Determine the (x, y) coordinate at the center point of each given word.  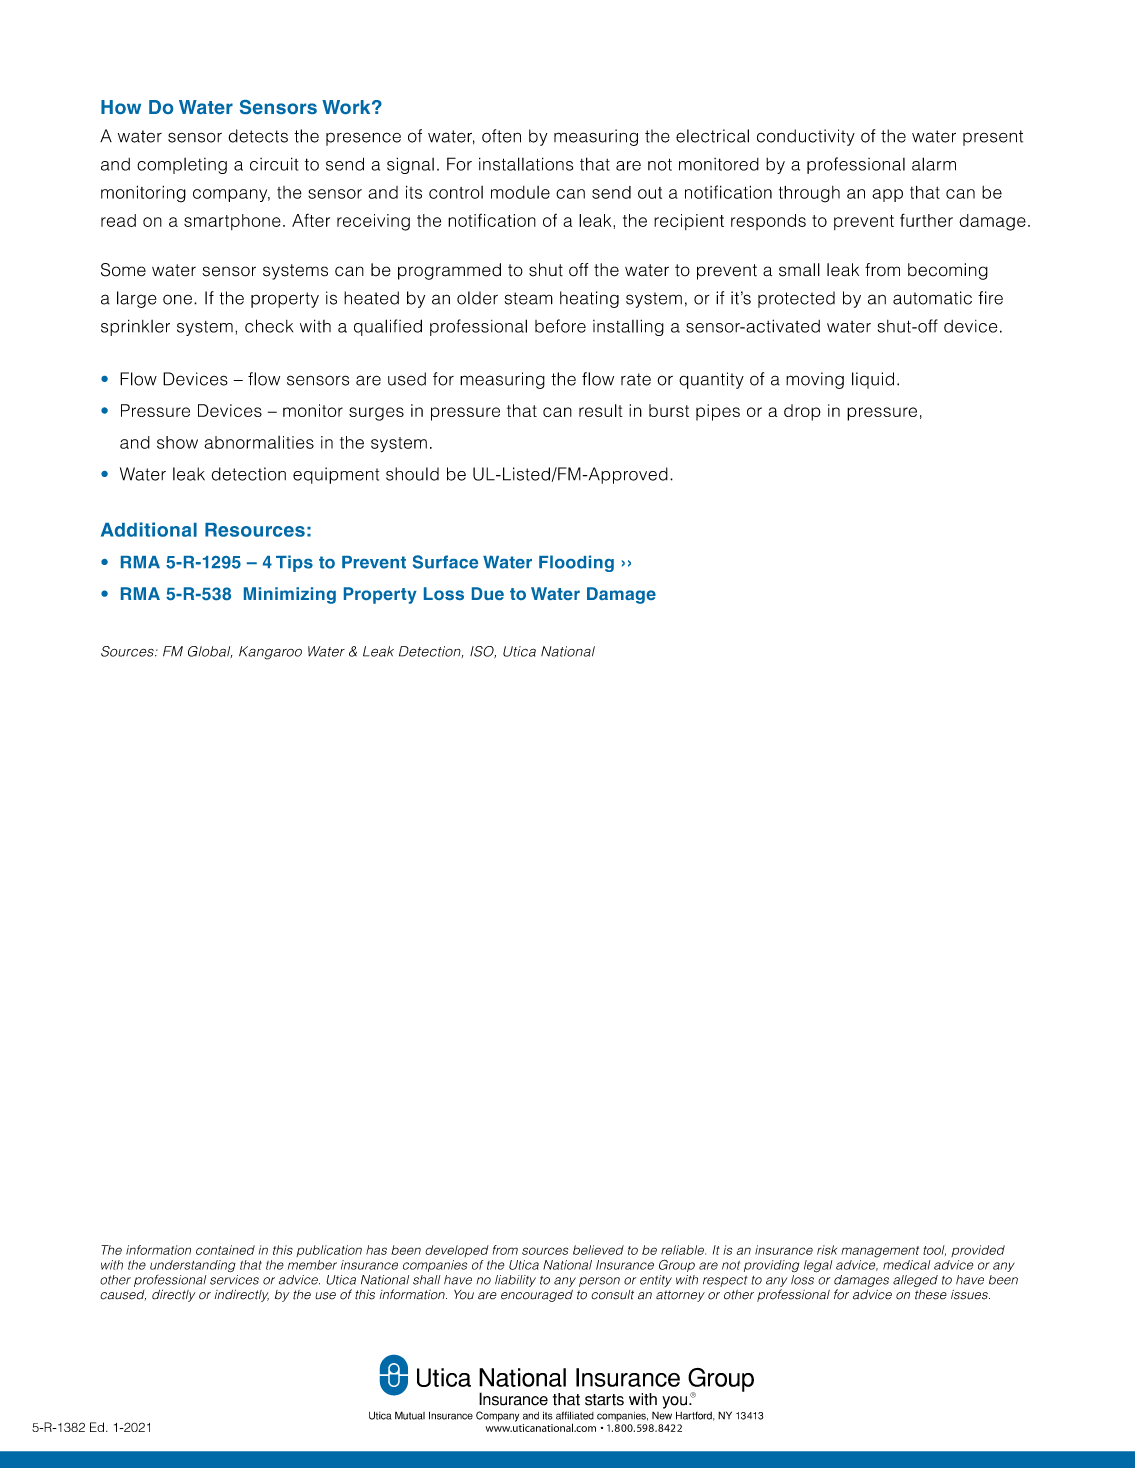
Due (488, 593)
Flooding (576, 563)
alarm (934, 164)
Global (210, 652)
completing (182, 166)
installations (526, 164)
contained (225, 1250)
